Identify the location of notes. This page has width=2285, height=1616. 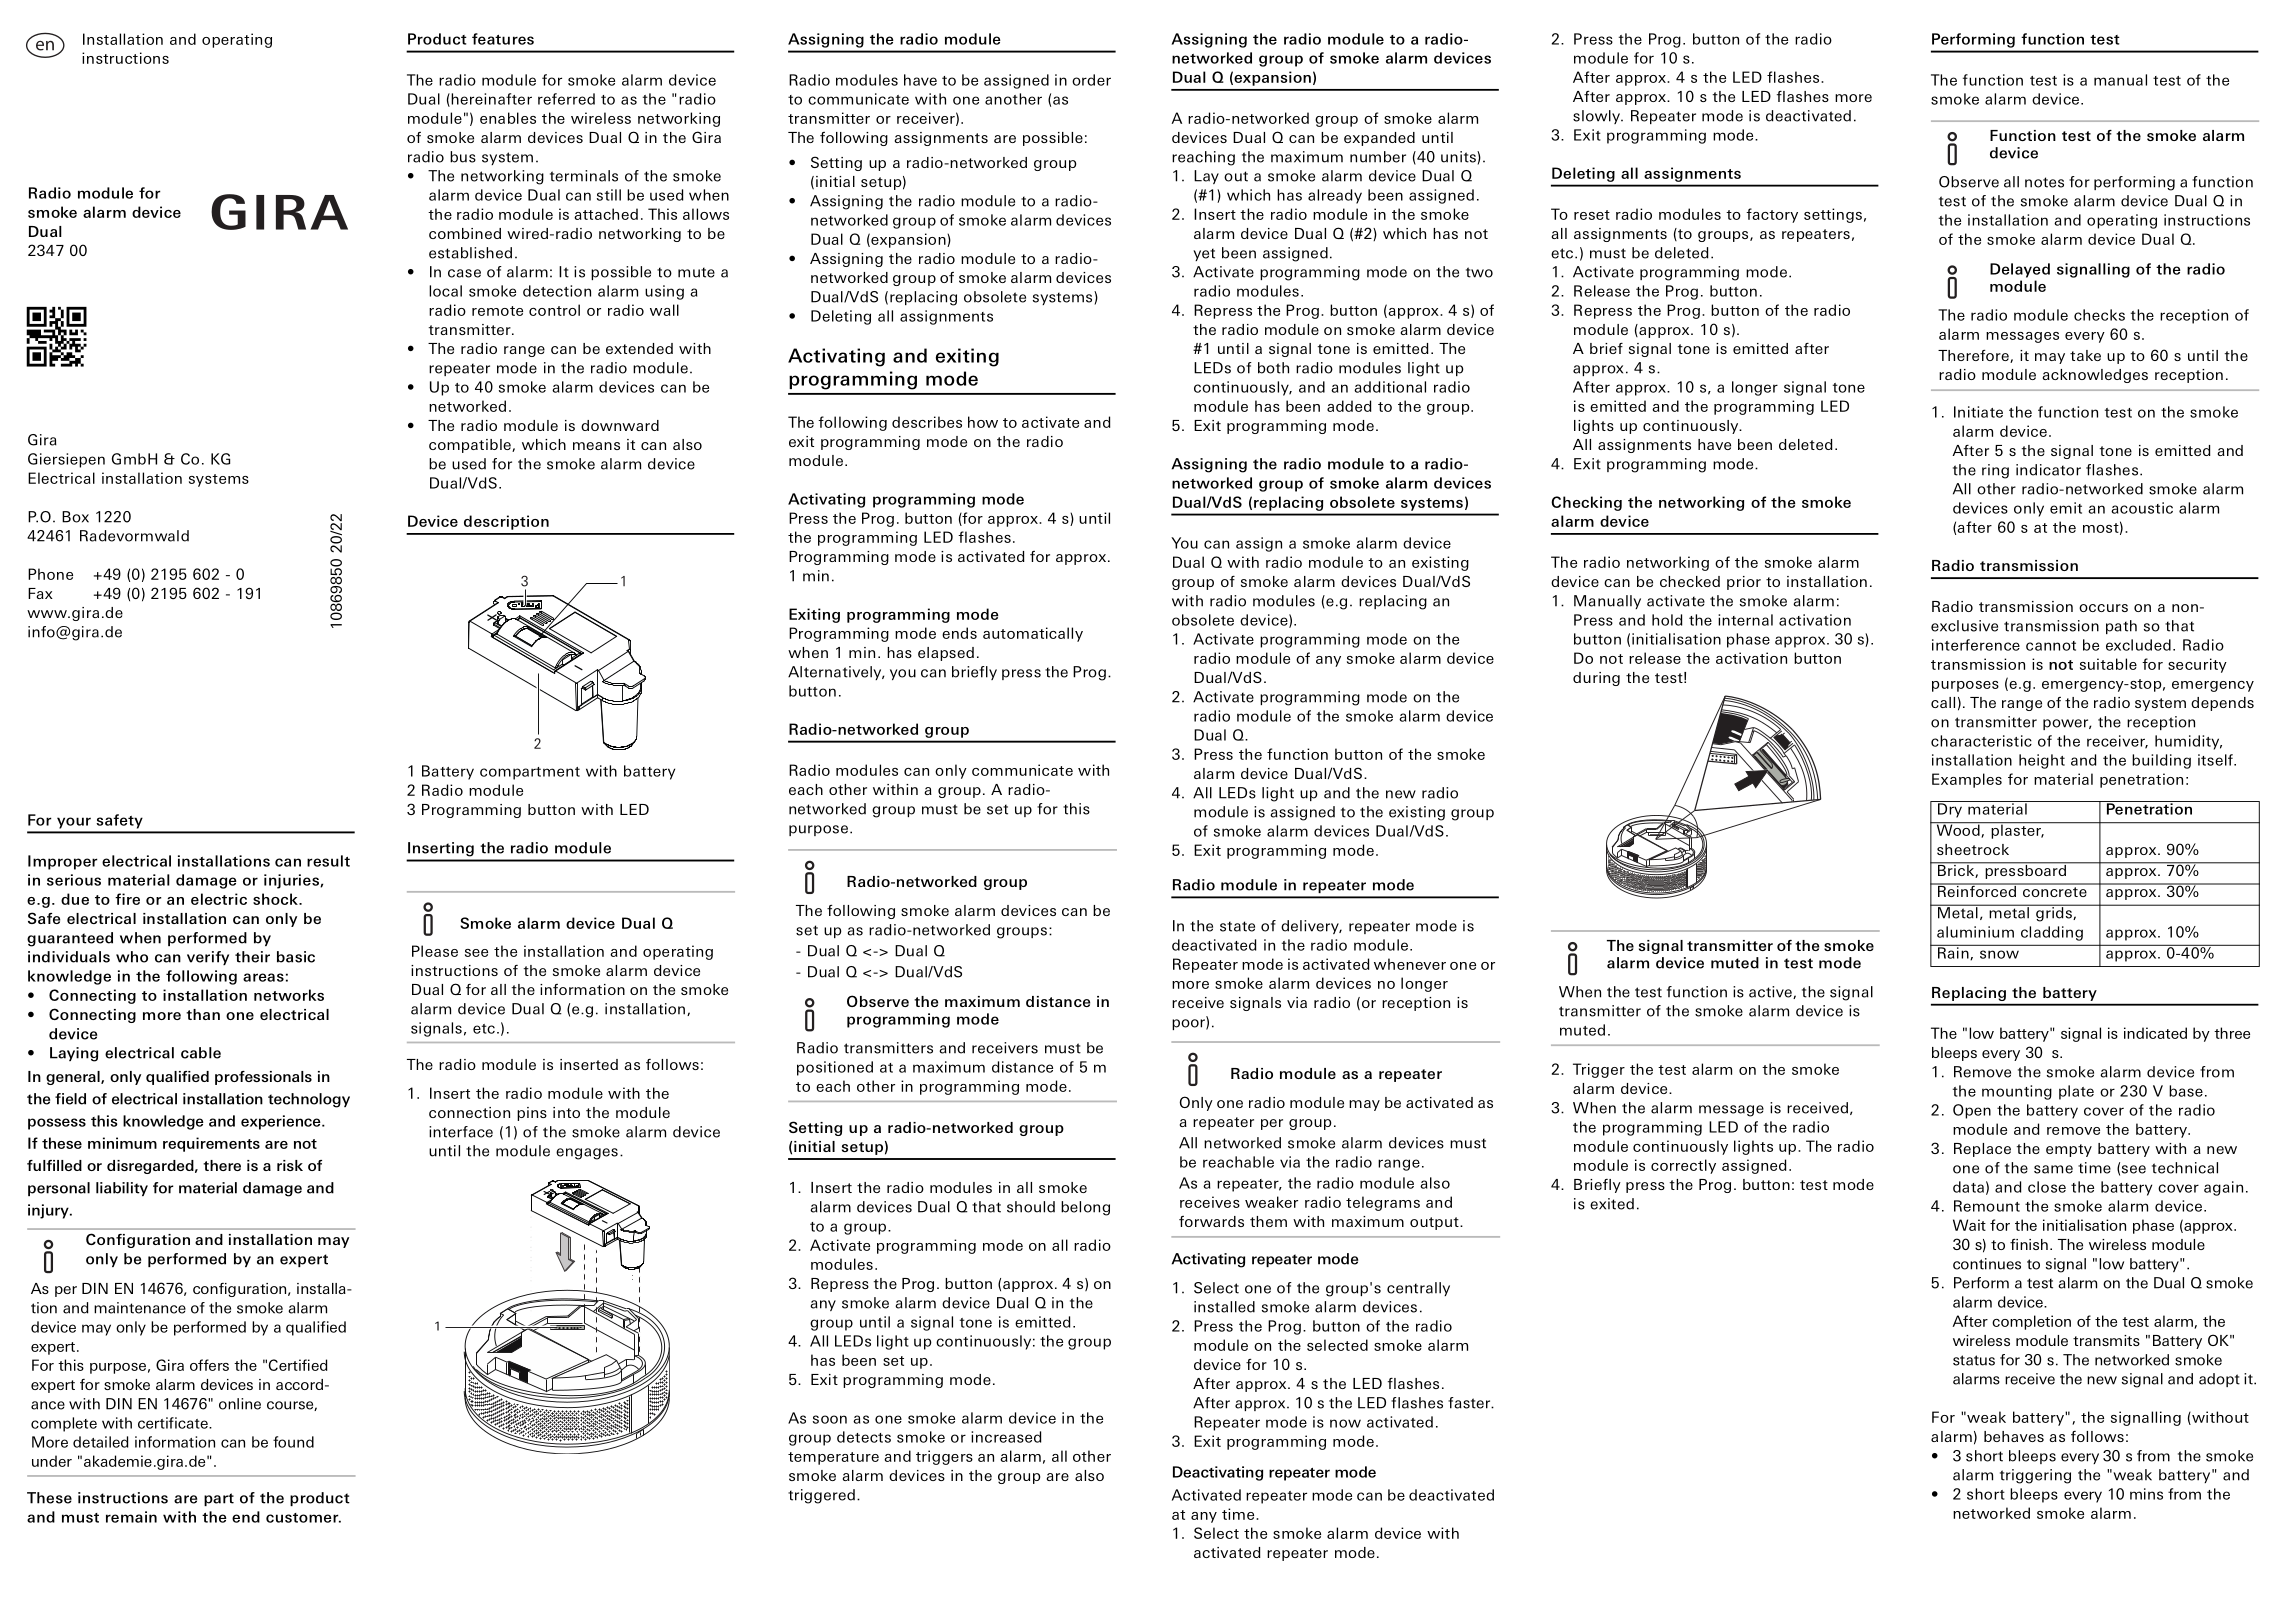
(2044, 182).
